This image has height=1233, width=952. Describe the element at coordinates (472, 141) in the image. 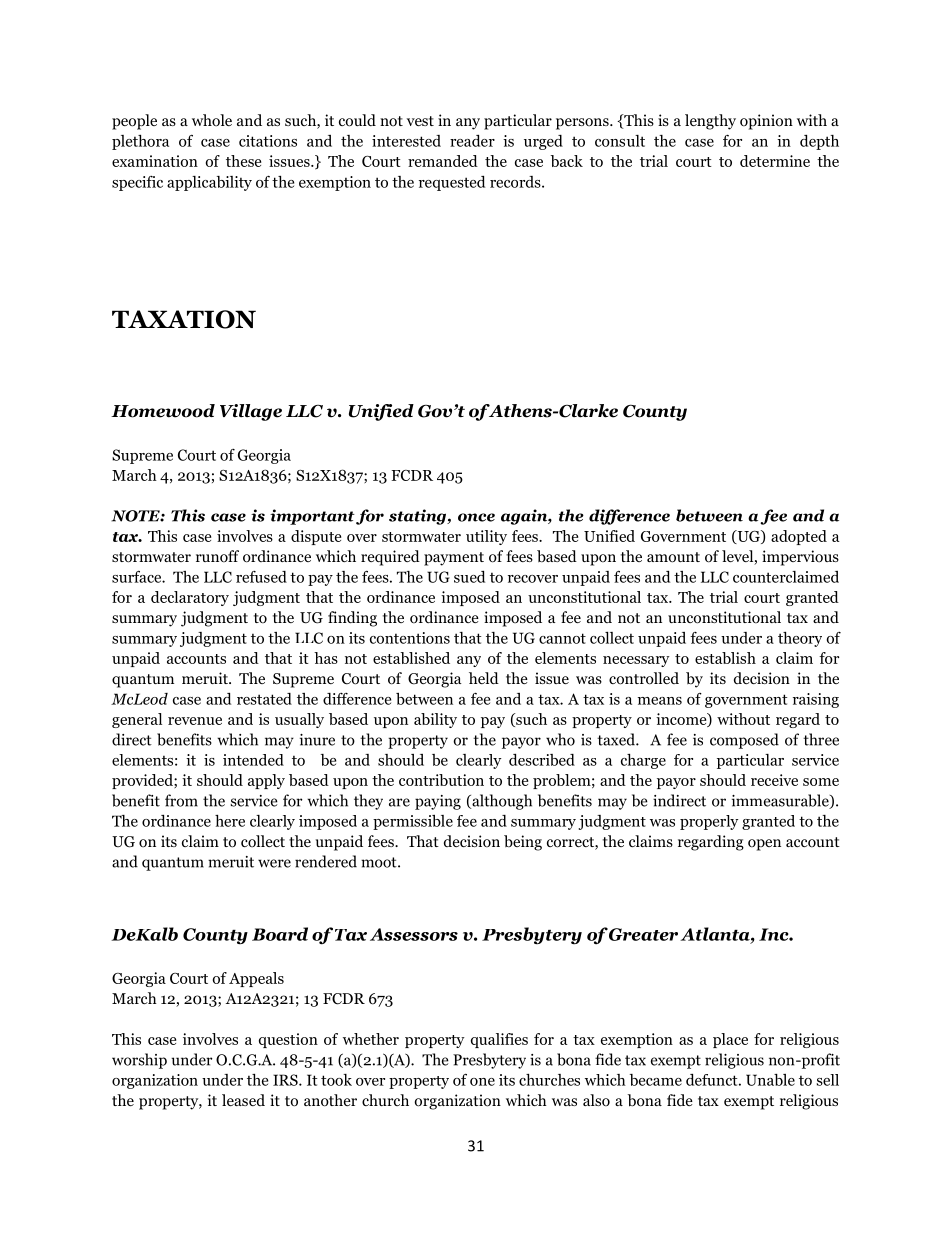

I see `reader` at that location.
